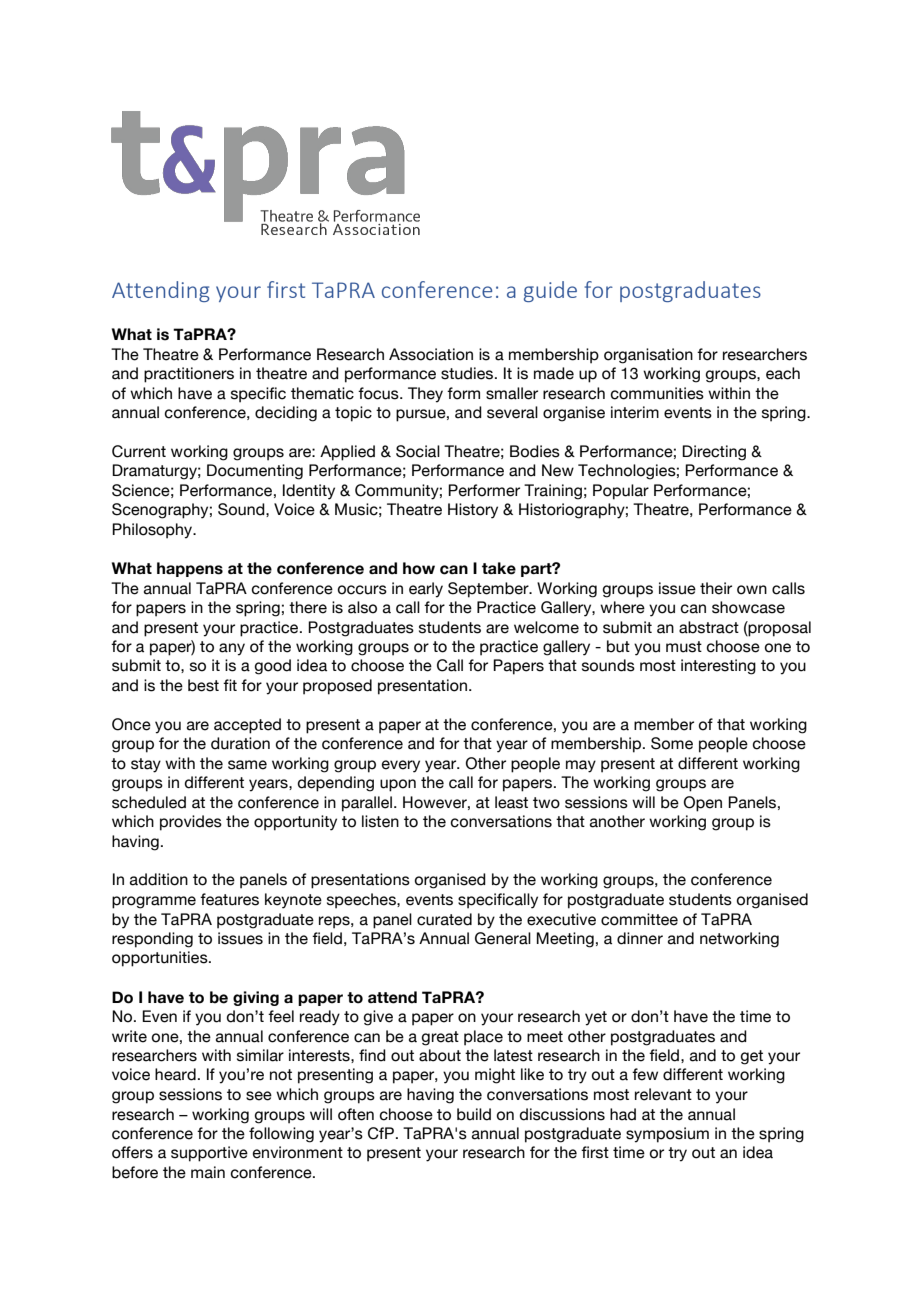  What do you see at coordinates (247, 765) in the screenshot?
I see `same` at bounding box center [247, 765].
